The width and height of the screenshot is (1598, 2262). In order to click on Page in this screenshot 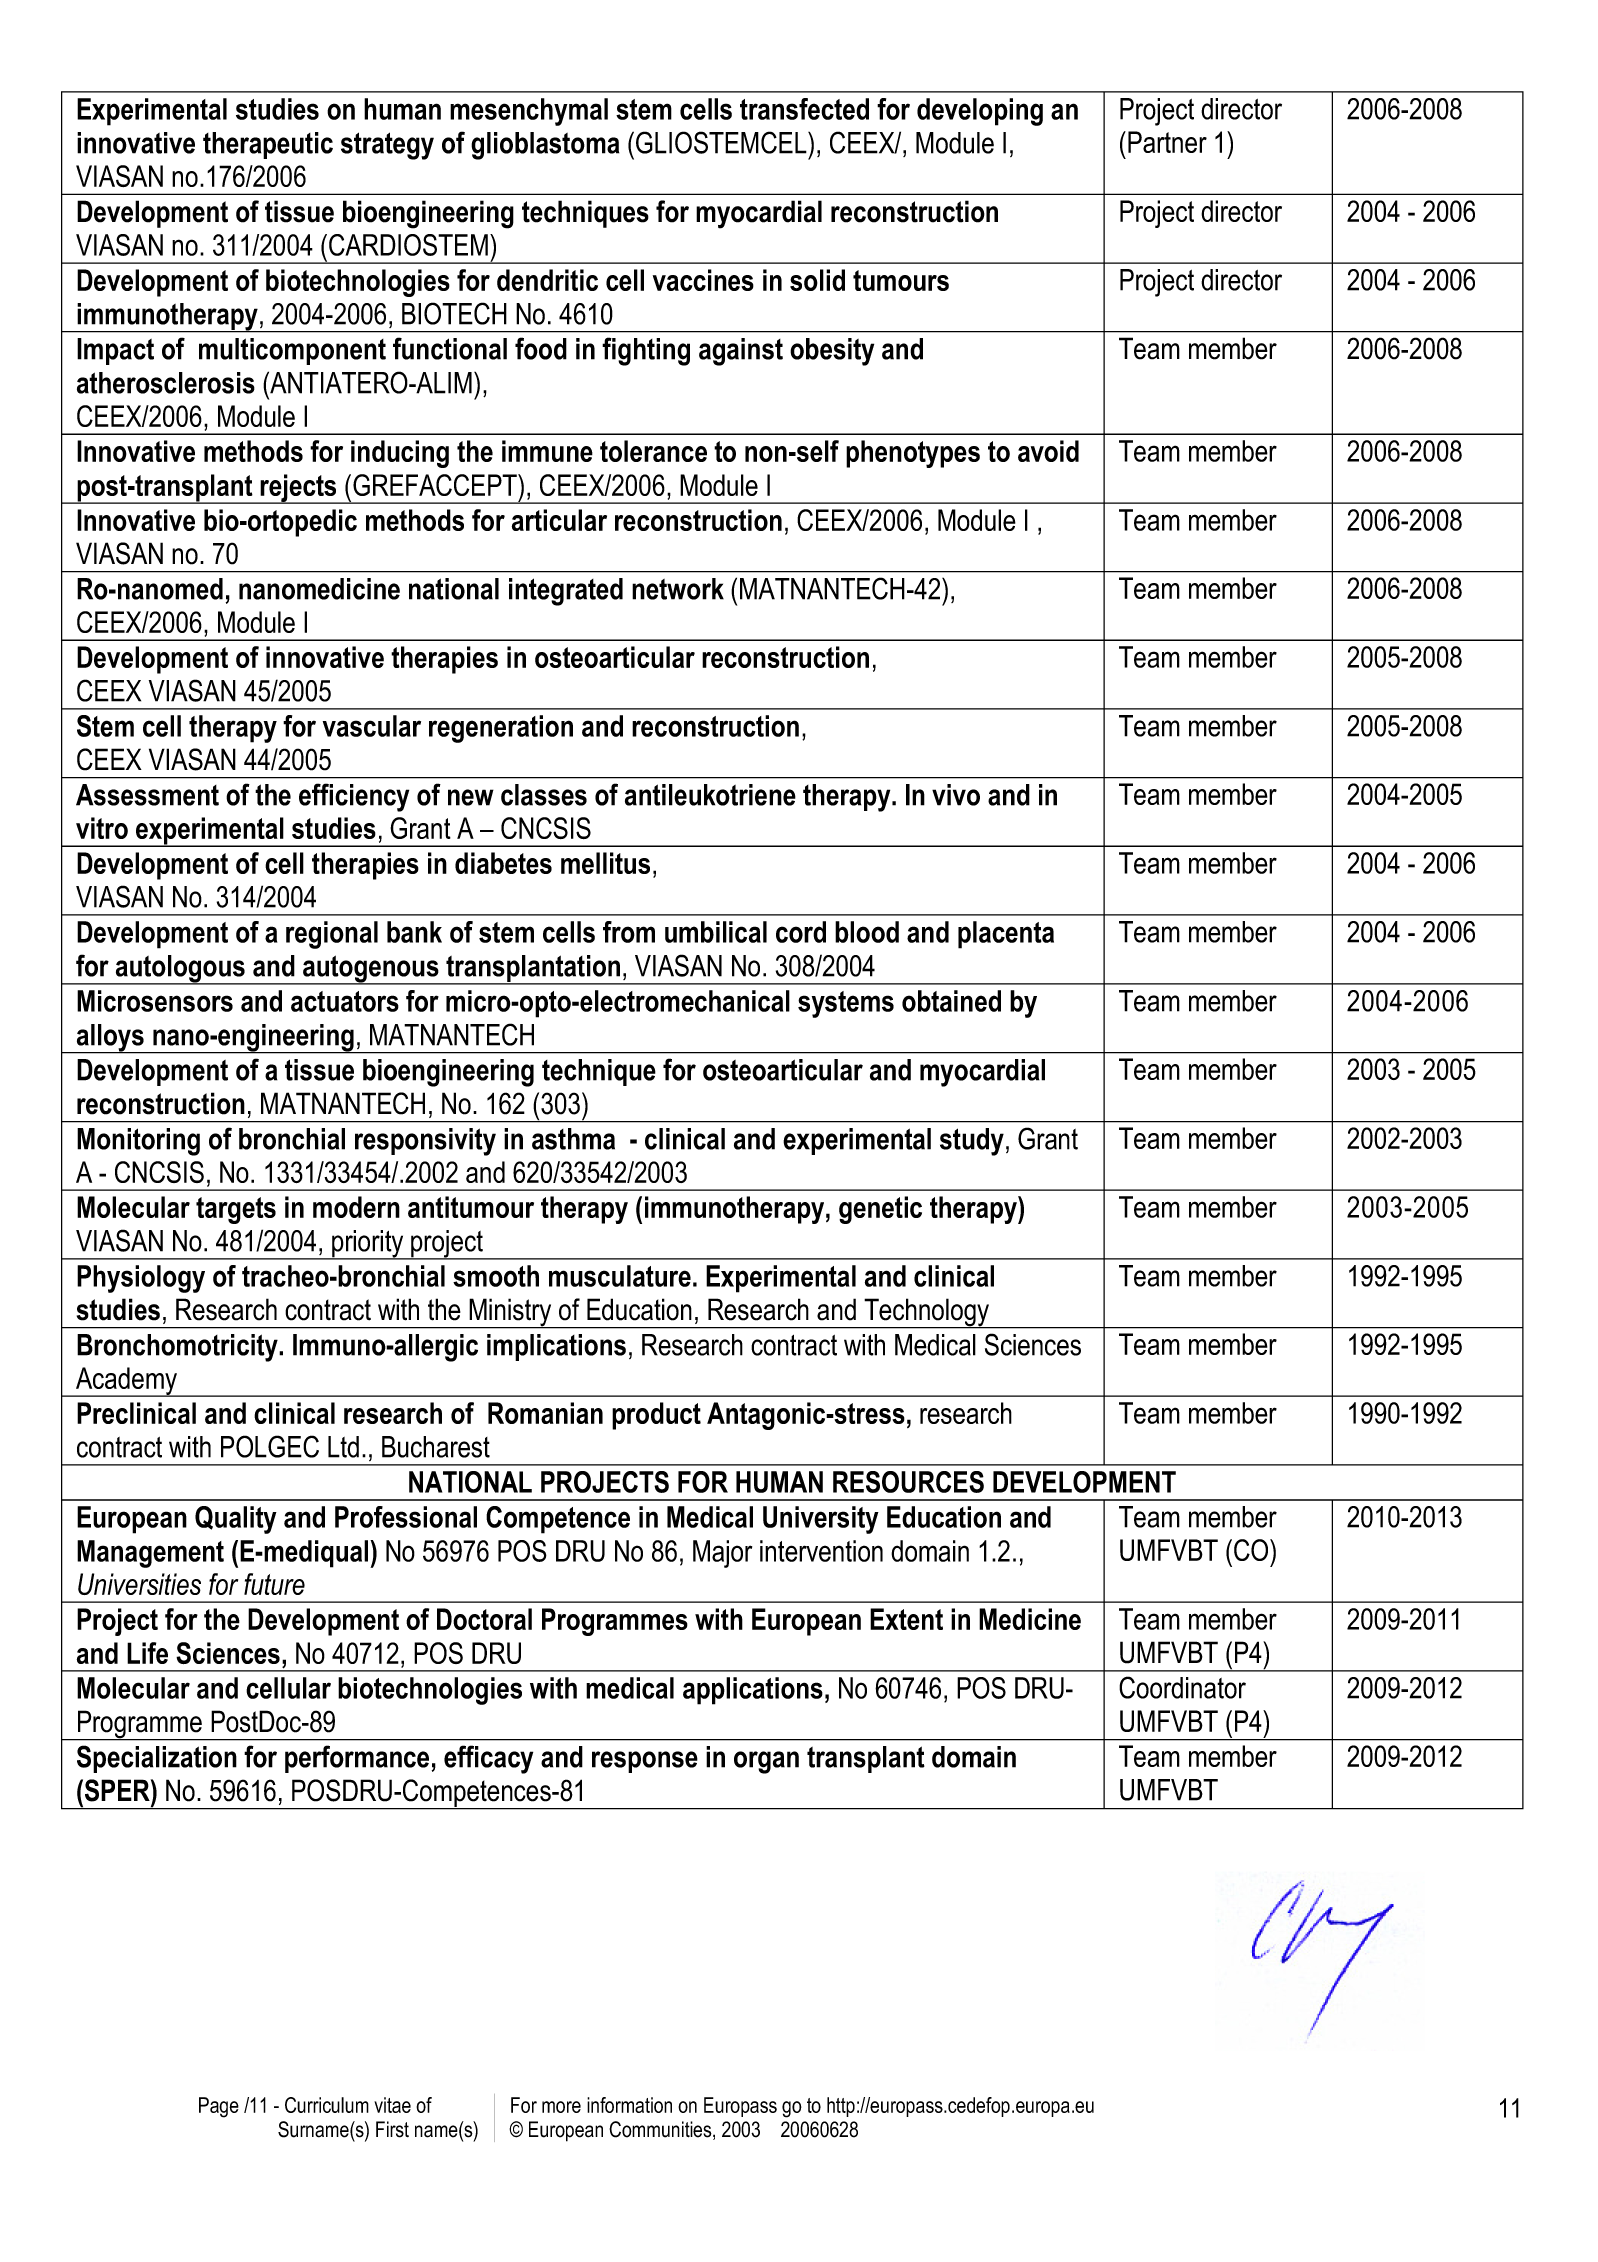, I will do `click(219, 2107)`.
